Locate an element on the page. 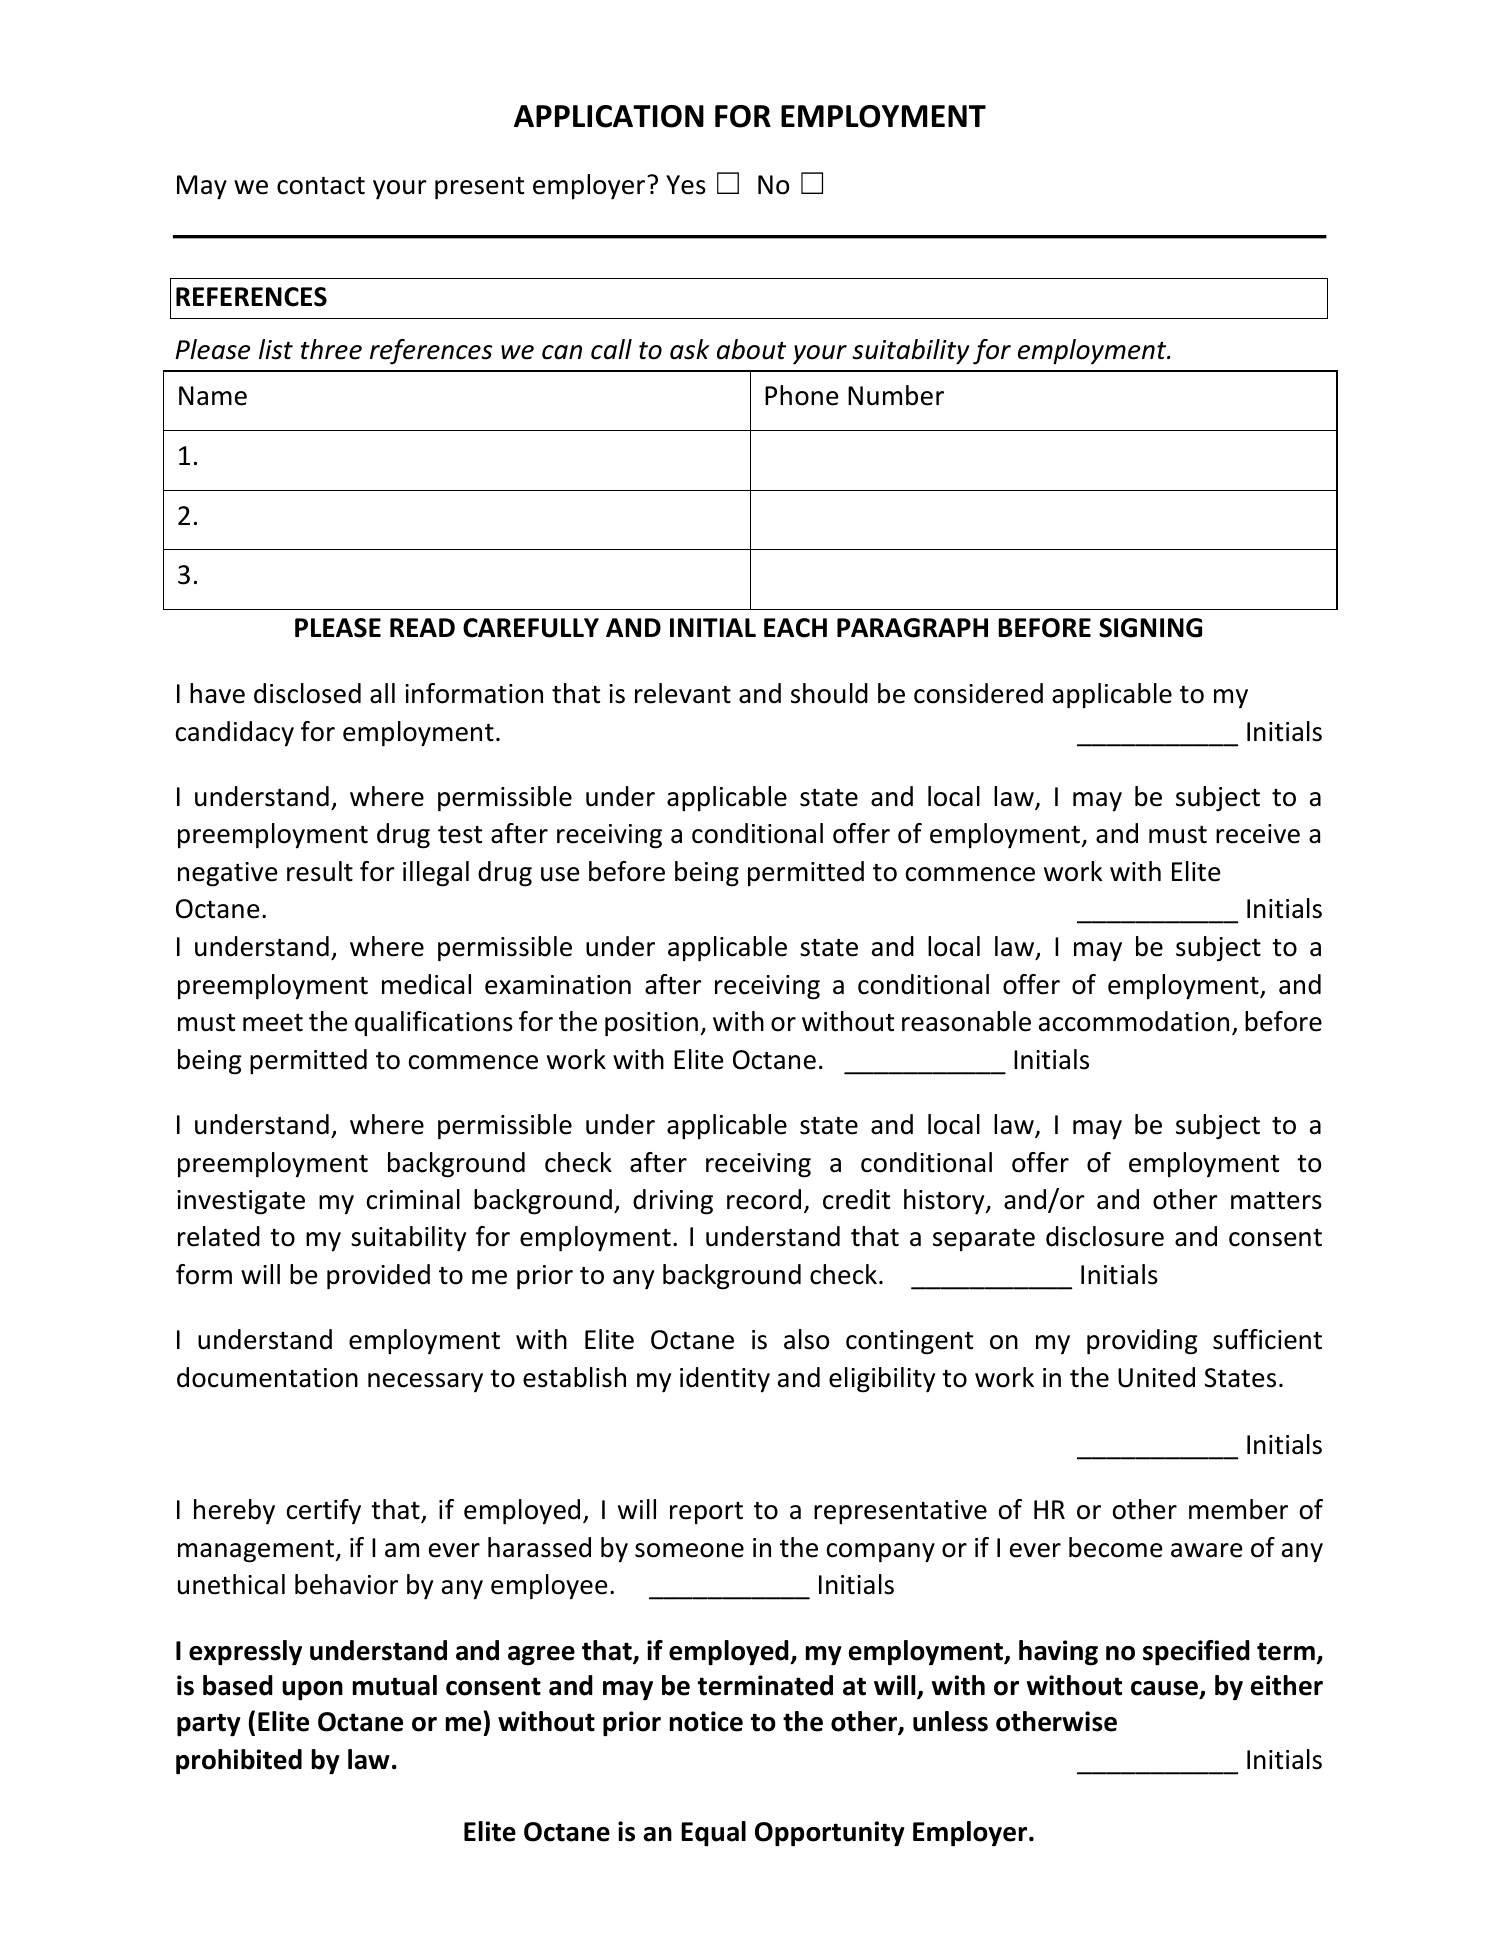 The height and width of the page is (1940, 1499). Yes is located at coordinates (686, 185).
